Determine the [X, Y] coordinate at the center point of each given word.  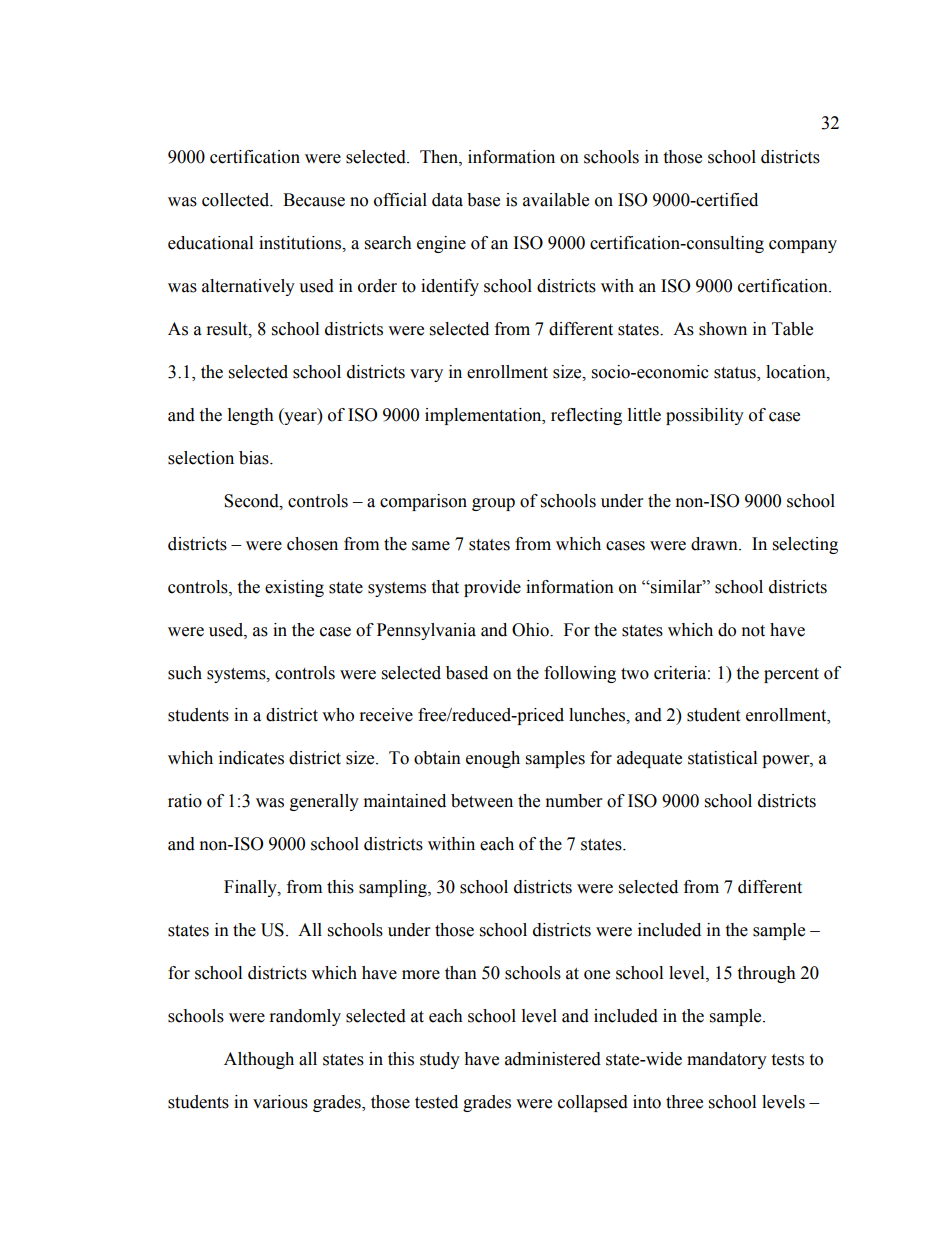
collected [237, 200]
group [493, 504]
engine [441, 244]
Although [259, 1060]
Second [252, 501]
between [482, 801]
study [440, 1060]
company [803, 246]
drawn [715, 544]
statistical [722, 758]
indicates [251, 758]
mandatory [727, 1060]
